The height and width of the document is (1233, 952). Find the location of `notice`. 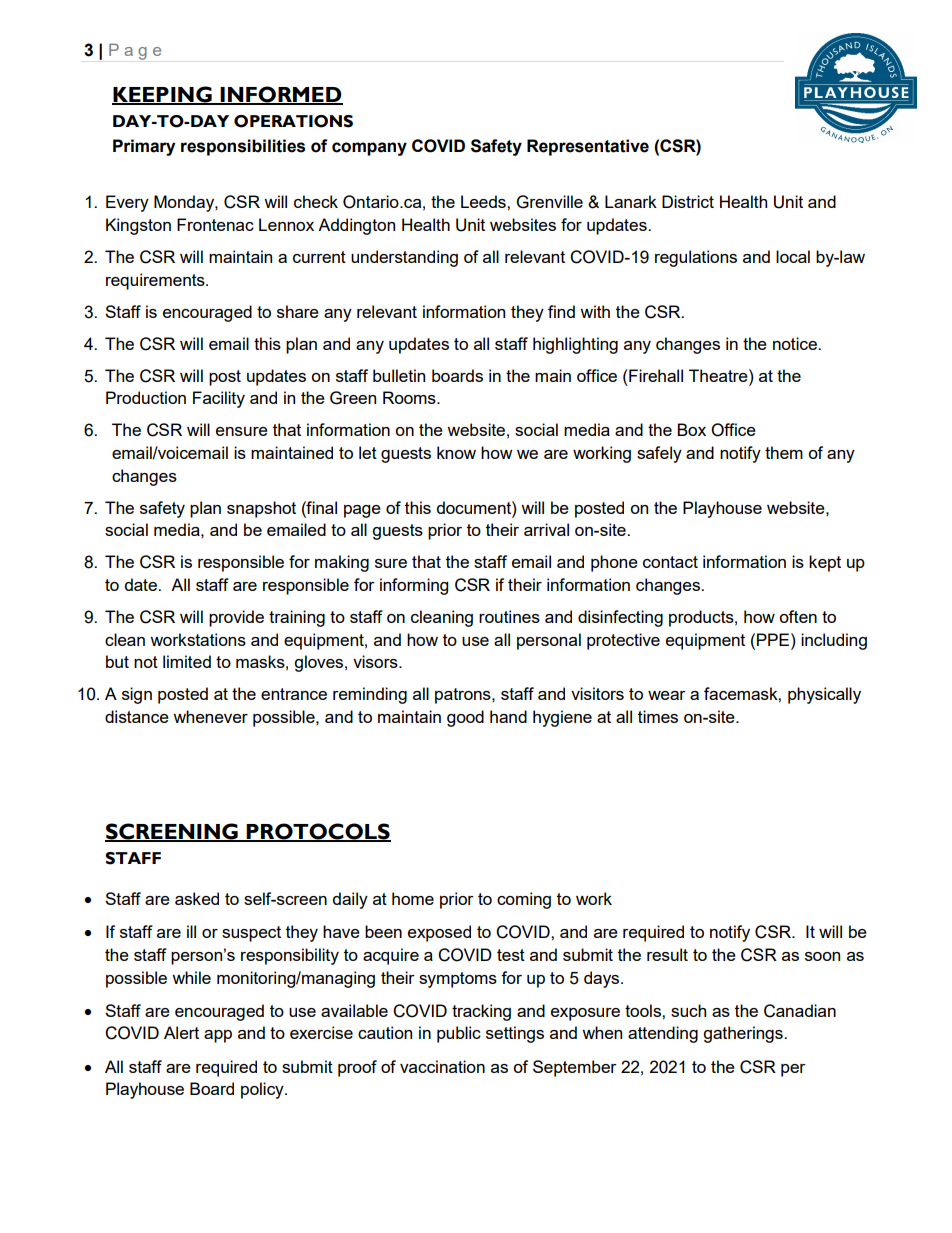

notice is located at coordinates (796, 343).
